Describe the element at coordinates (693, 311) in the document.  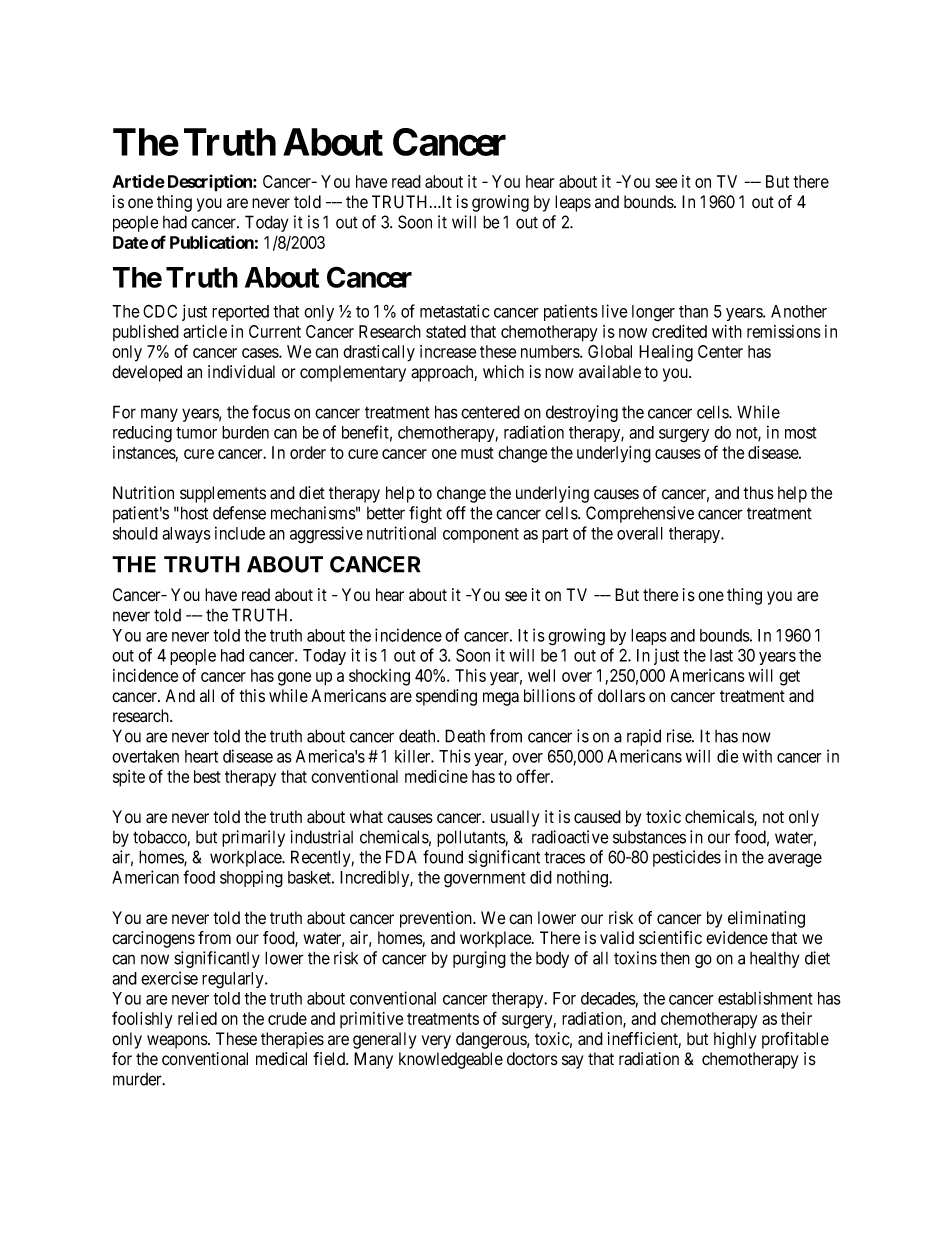
I see `than` at that location.
